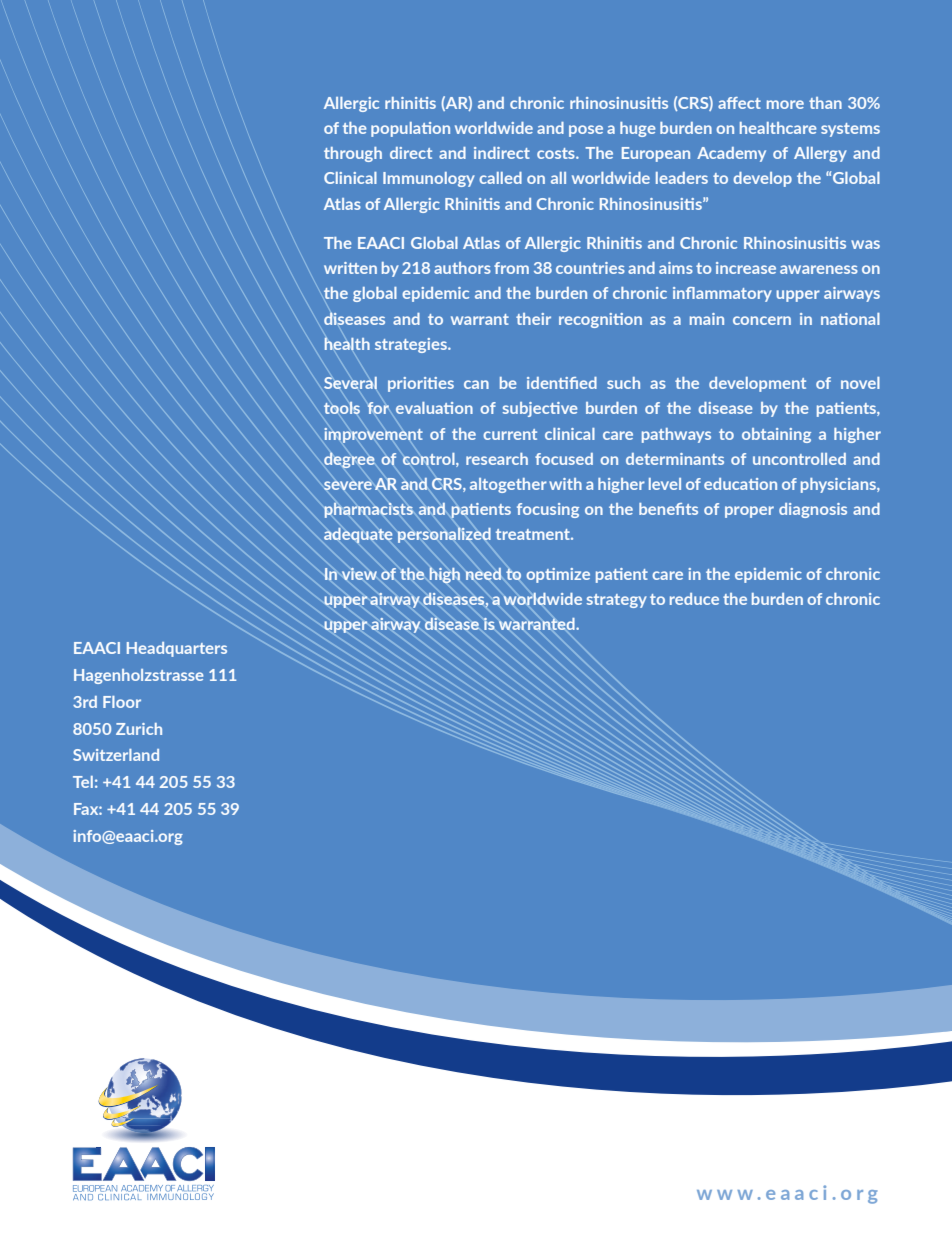 Image resolution: width=952 pixels, height=1238 pixels. Describe the element at coordinates (785, 104) in the screenshot. I see `more` at that location.
